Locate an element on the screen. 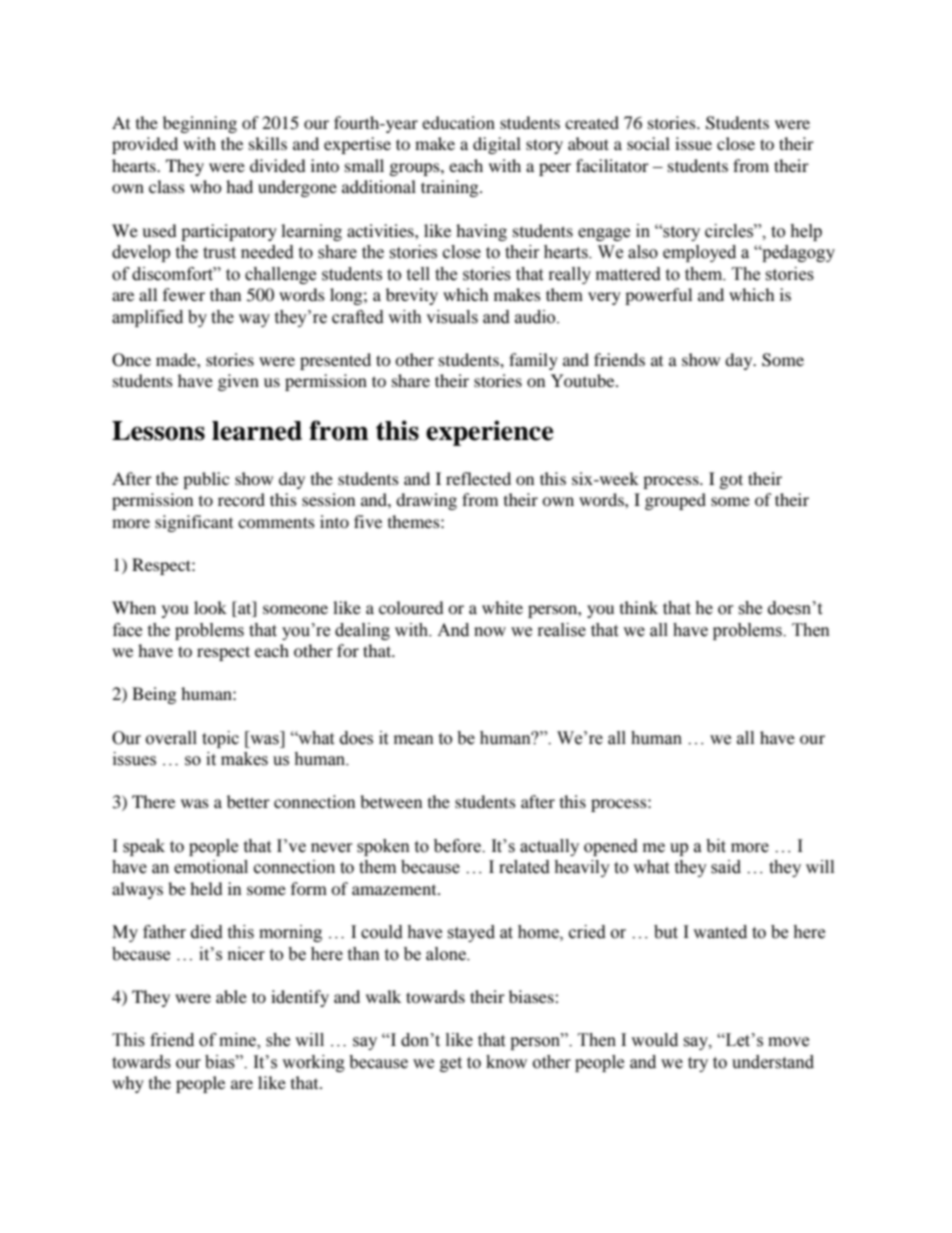 This screenshot has width=952, height=1233. got is located at coordinates (731, 481).
